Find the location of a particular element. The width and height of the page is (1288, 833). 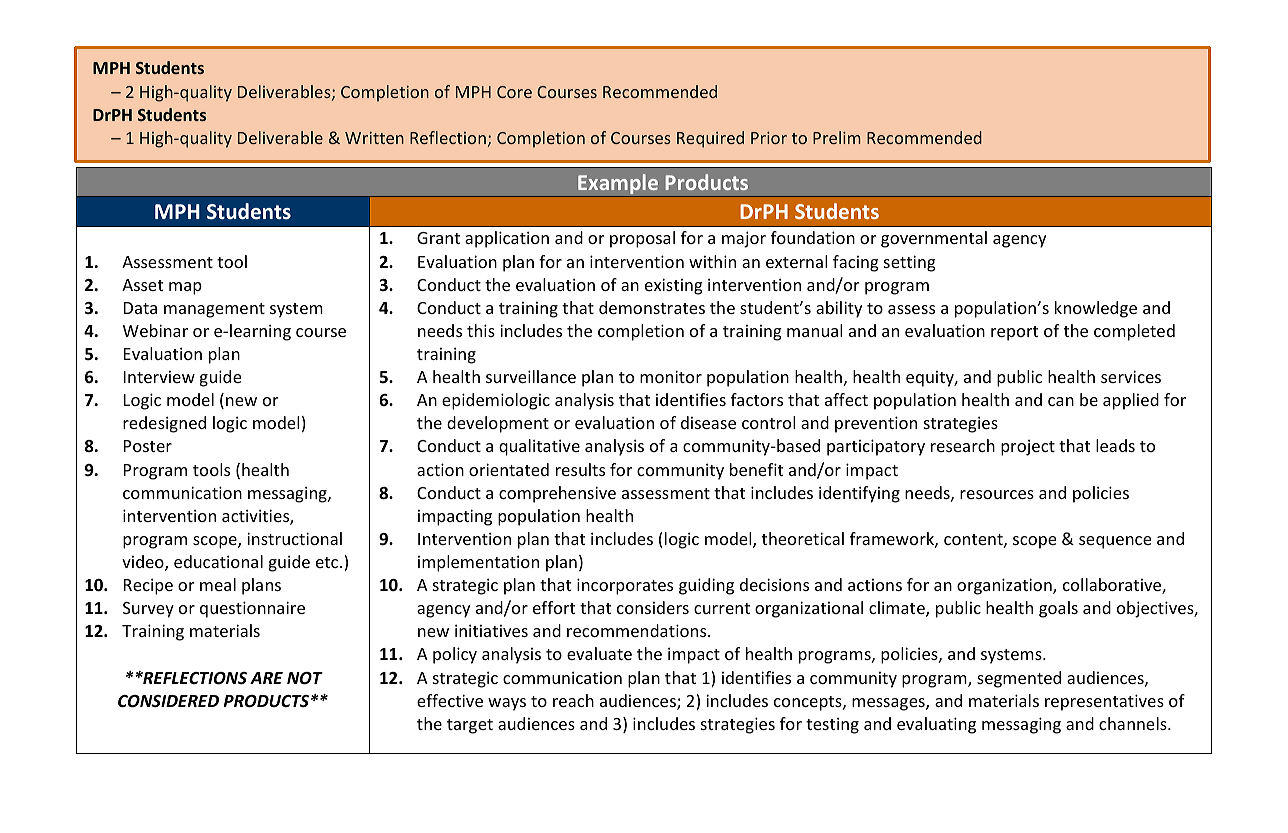

segmented is located at coordinates (1019, 679).
